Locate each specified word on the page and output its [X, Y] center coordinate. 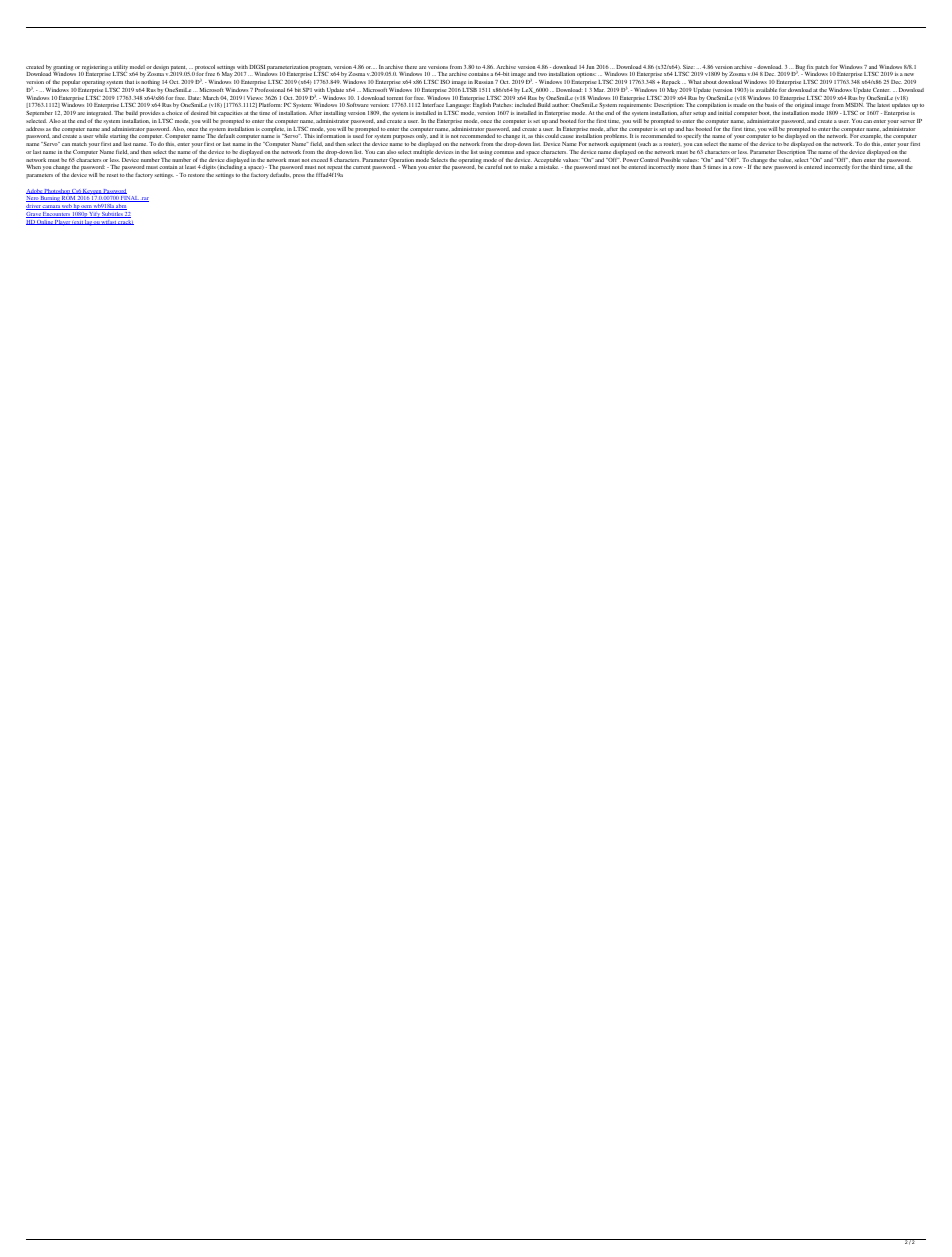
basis [771, 105]
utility [120, 69]
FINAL [129, 199]
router [672, 144]
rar [144, 199]
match [79, 144]
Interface [433, 105]
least [190, 167]
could [552, 136]
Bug [799, 69]
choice [174, 113]
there [411, 67]
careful [493, 167]
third [876, 167]
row [739, 167]
